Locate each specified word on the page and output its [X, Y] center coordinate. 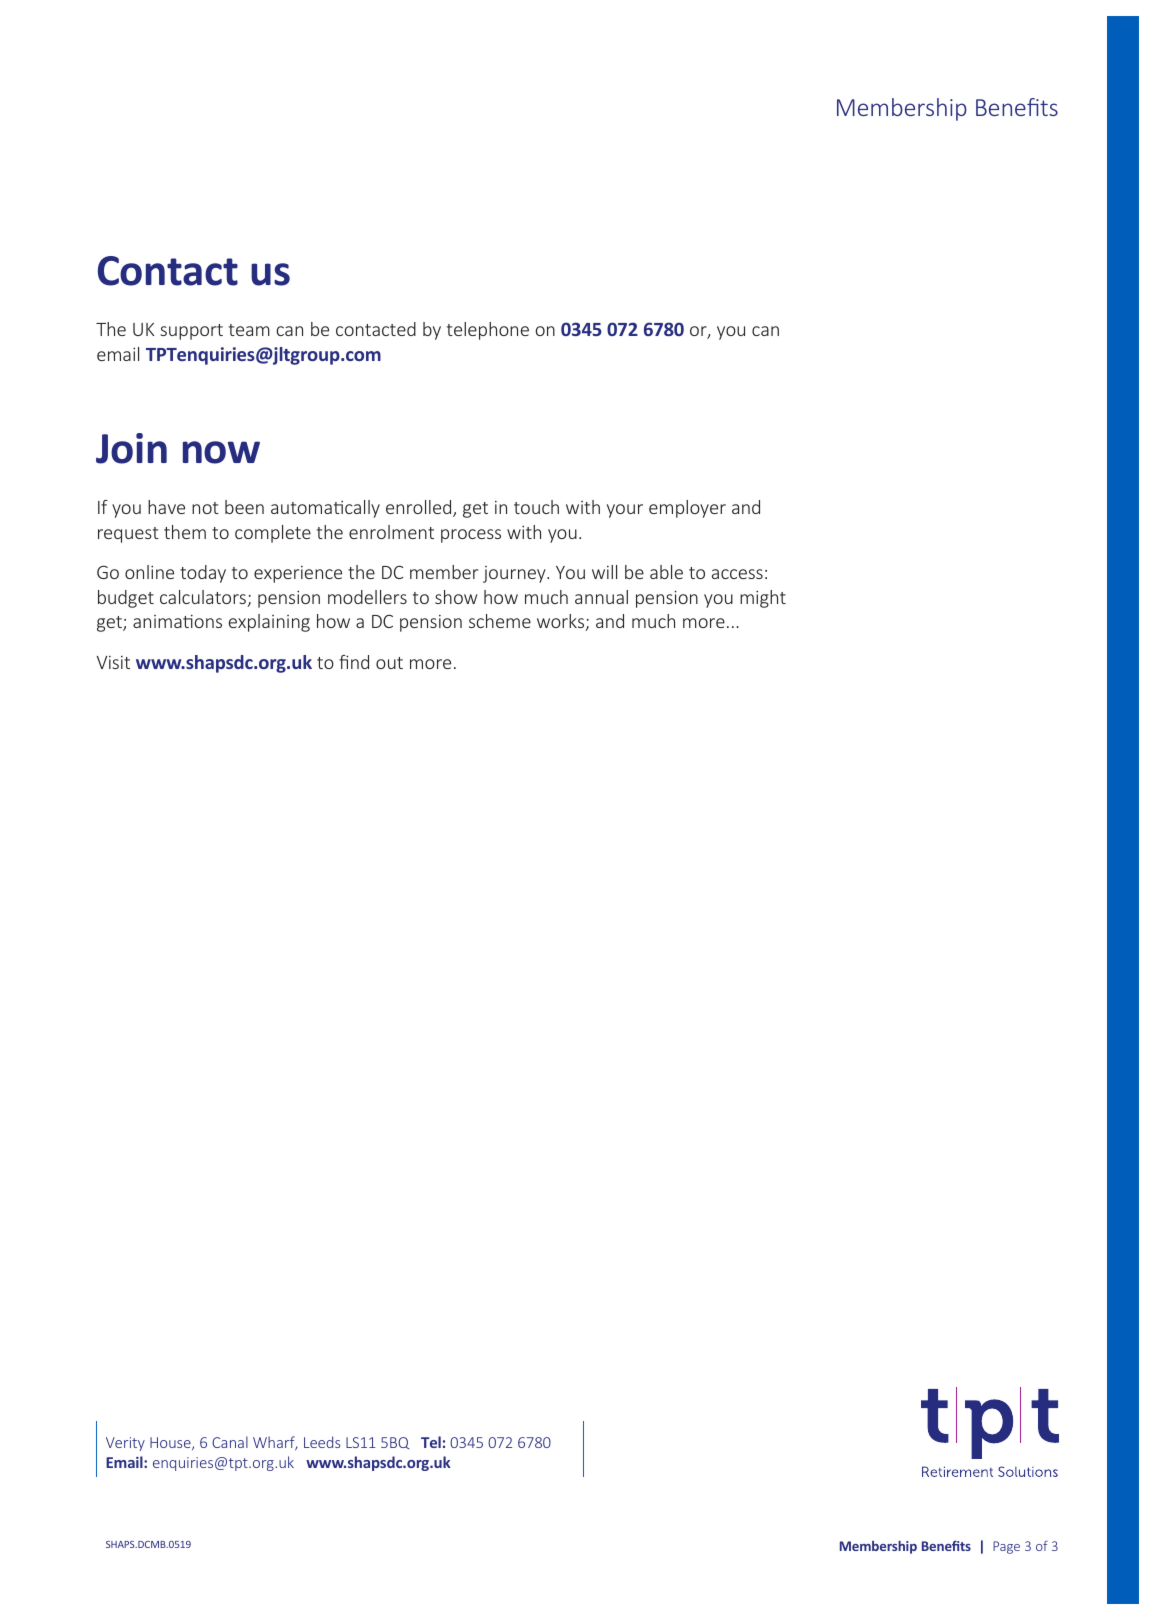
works [562, 622]
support [191, 332]
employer [687, 509]
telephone [488, 331]
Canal [230, 1442]
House [171, 1443]
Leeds [322, 1442]
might [763, 599]
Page [1006, 1547]
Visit [113, 662]
